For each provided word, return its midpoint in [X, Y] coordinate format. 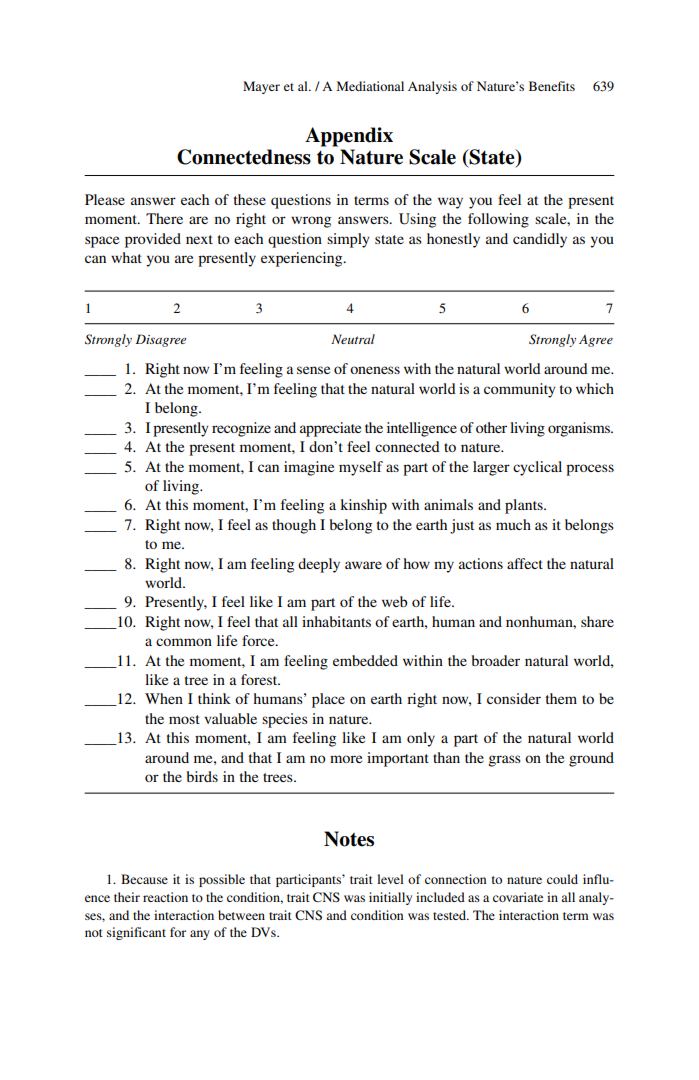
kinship [363, 506]
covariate [518, 897]
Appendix [349, 137]
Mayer [261, 87]
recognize [241, 429]
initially [390, 898]
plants [525, 506]
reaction [165, 897]
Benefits [552, 86]
